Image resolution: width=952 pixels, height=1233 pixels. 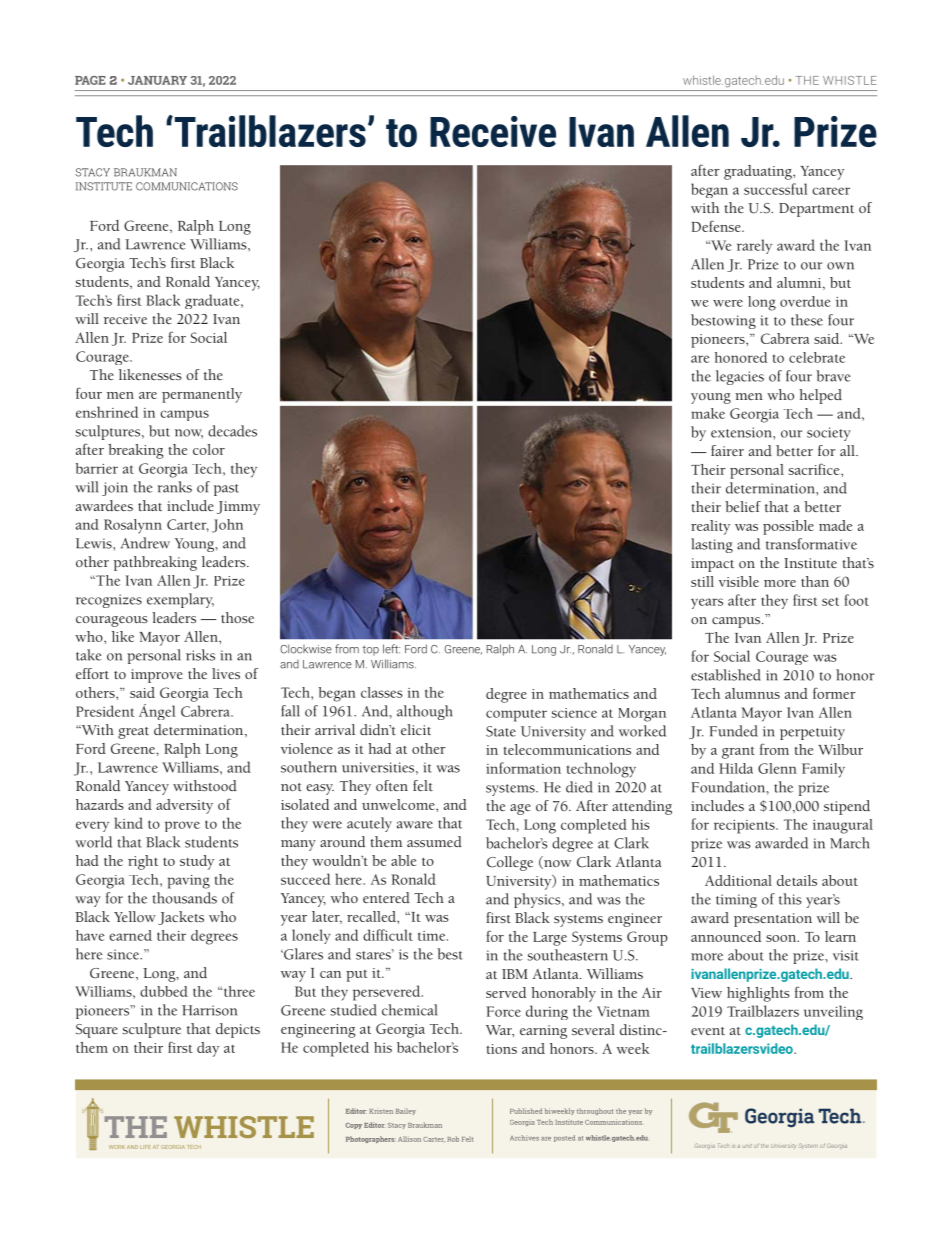 What do you see at coordinates (747, 1146) in the page?
I see `unit` at bounding box center [747, 1146].
